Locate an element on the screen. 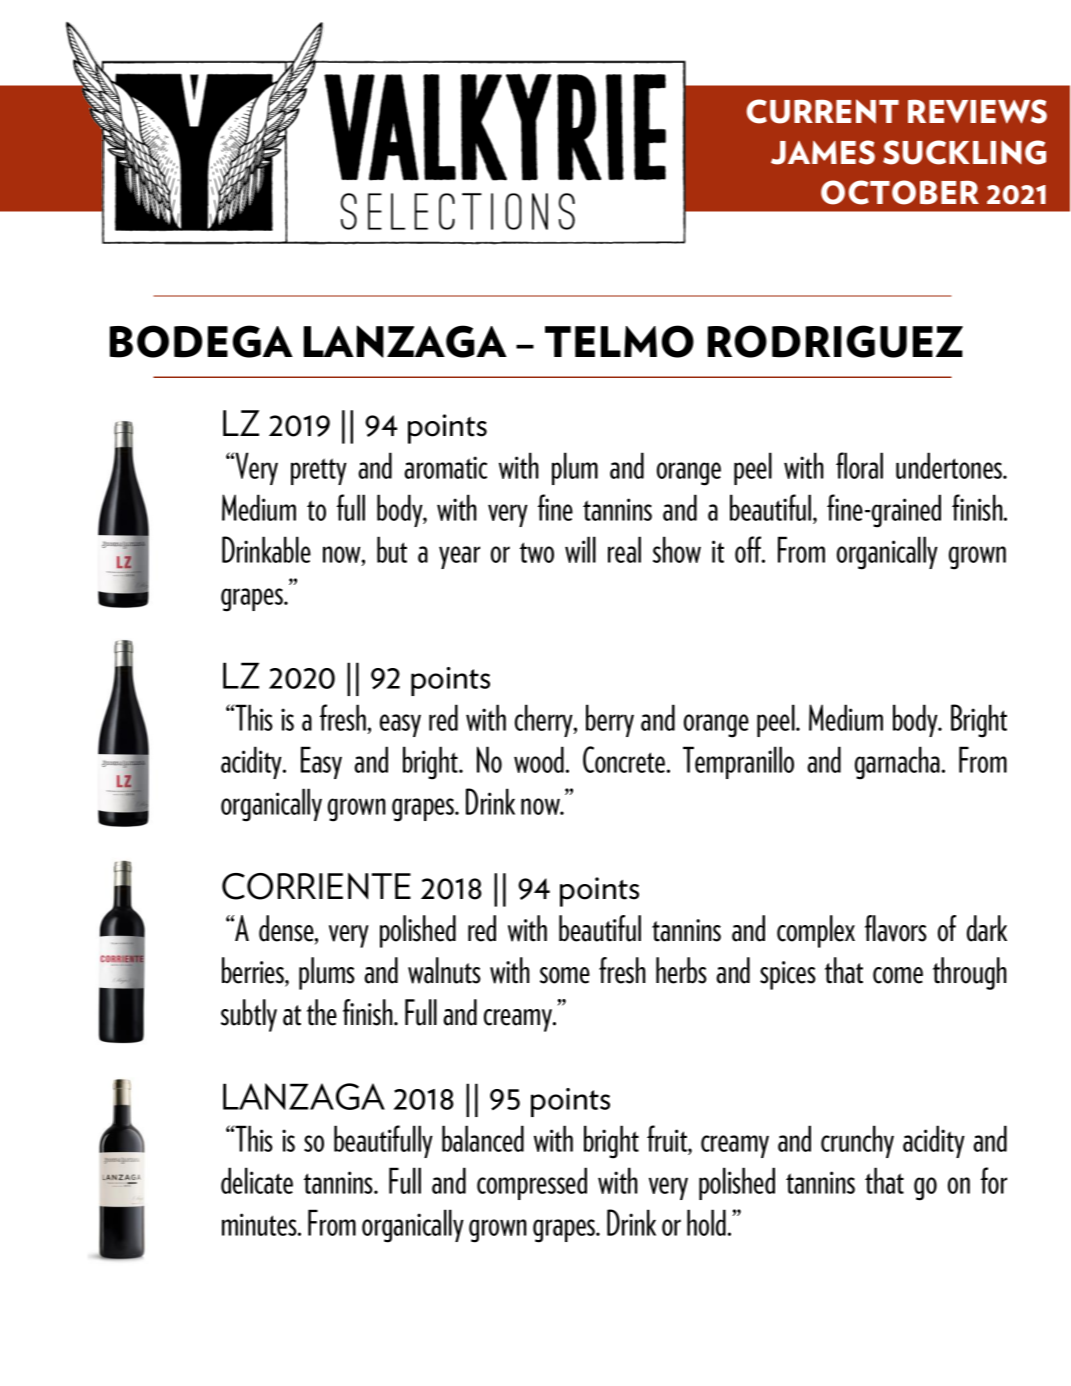 Image resolution: width=1071 pixels, height=1386 pixels. BODEGA is located at coordinates (201, 341).
